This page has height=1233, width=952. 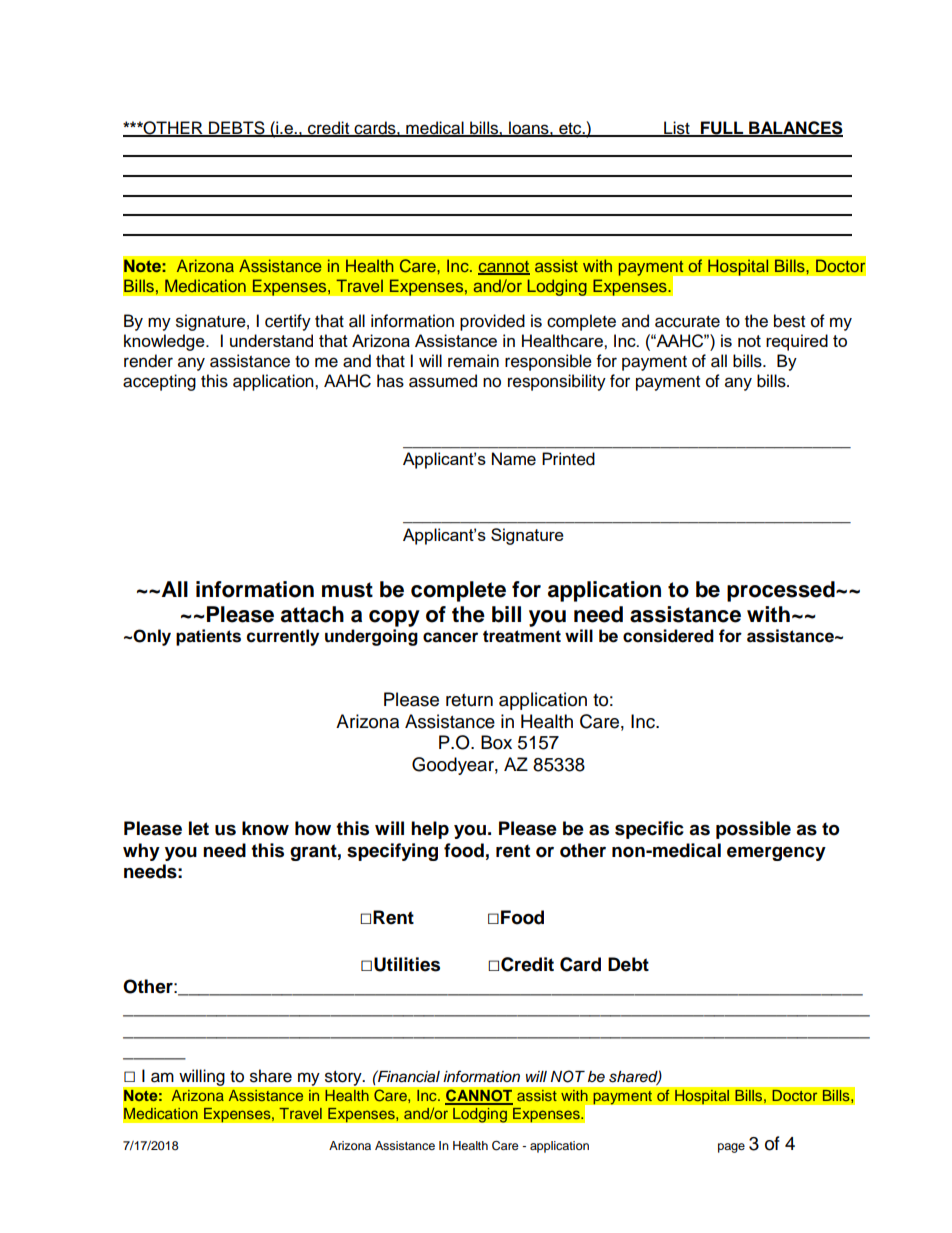 I want to click on page, so click(x=731, y=1148).
